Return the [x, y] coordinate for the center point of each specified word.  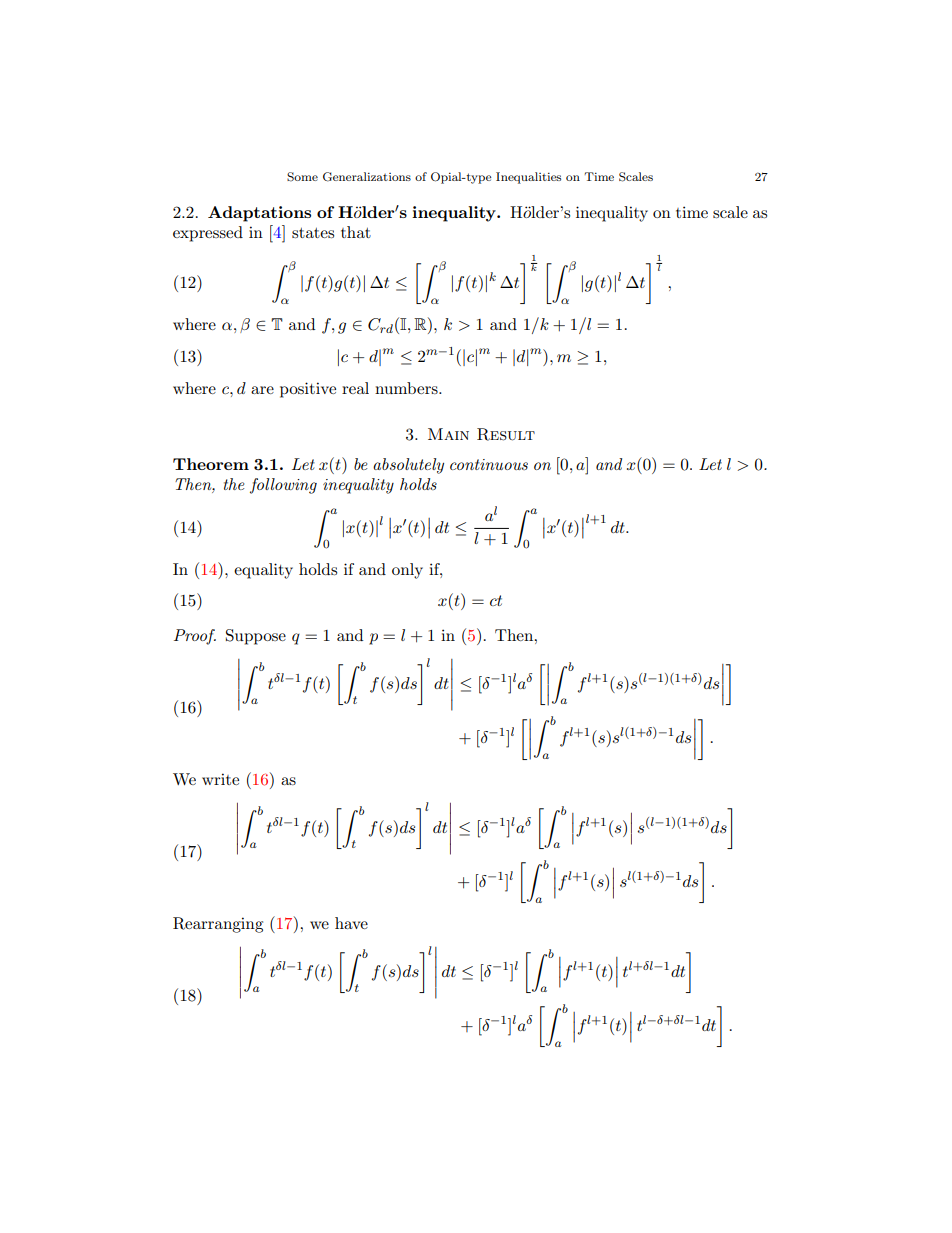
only [407, 571]
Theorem [211, 464]
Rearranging [218, 925]
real [355, 388]
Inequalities [528, 178]
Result [506, 434]
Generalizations [367, 177]
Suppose [256, 637]
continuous [489, 464]
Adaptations [259, 214]
